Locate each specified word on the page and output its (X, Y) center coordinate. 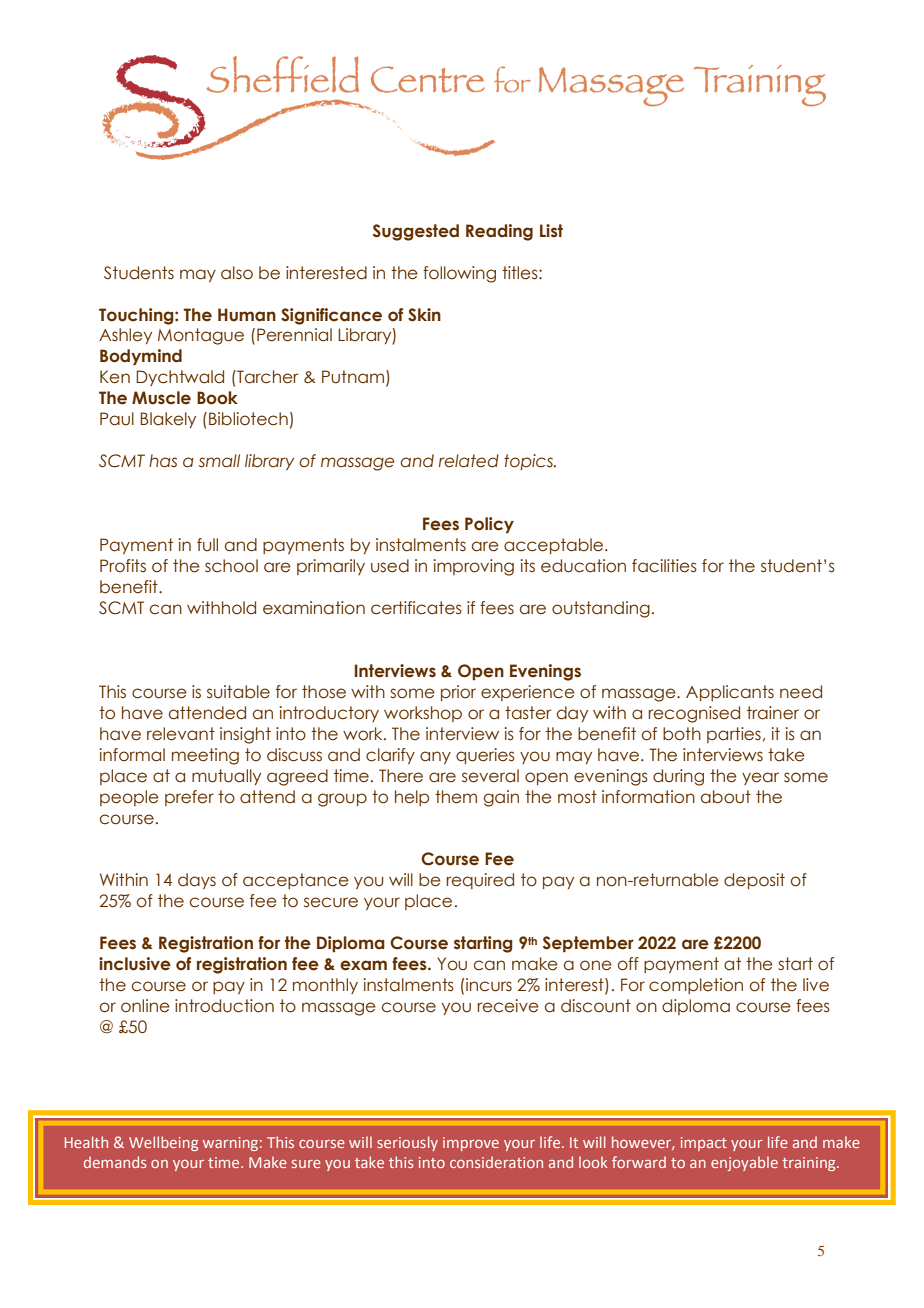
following (459, 274)
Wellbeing (163, 1143)
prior (458, 693)
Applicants (730, 693)
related (469, 461)
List (551, 230)
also (237, 273)
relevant (181, 734)
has (163, 461)
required (480, 881)
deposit (754, 881)
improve (471, 1144)
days (197, 881)
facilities (664, 566)
